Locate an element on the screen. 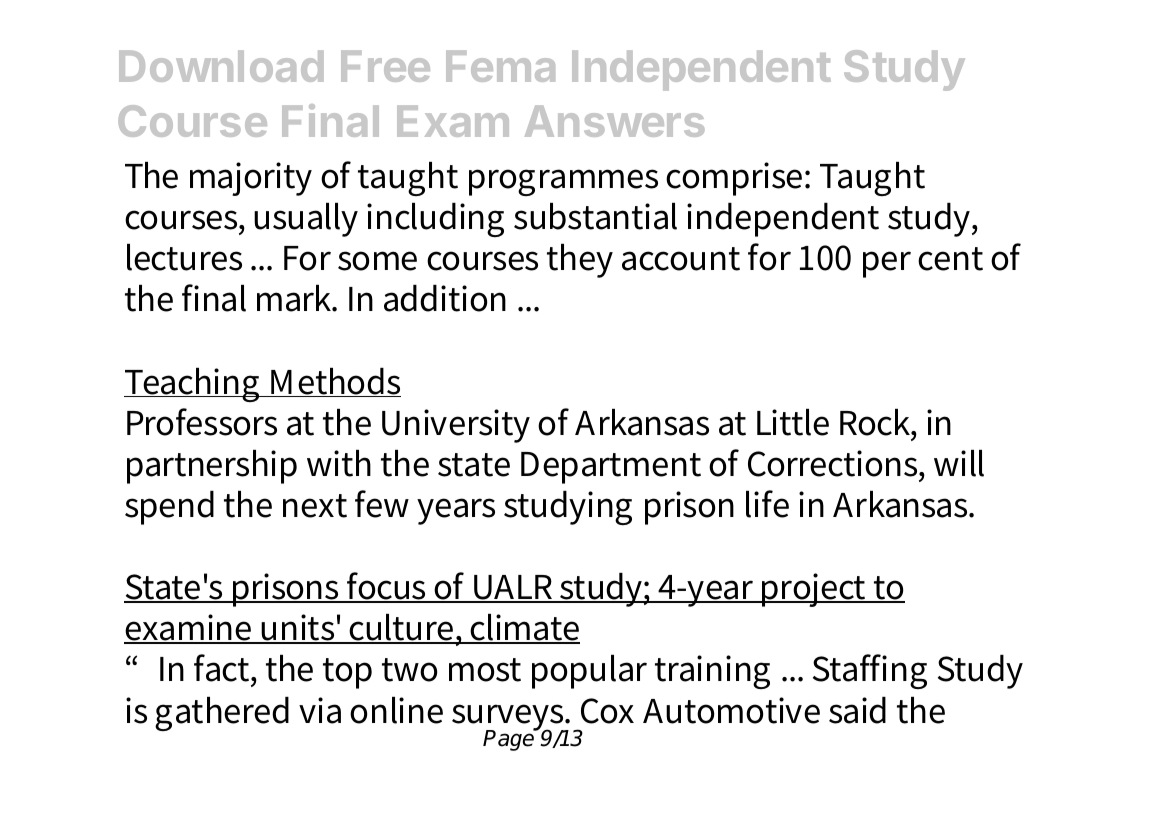 This screenshot has width=1150, height=816. Cox is located at coordinates (607, 711).
